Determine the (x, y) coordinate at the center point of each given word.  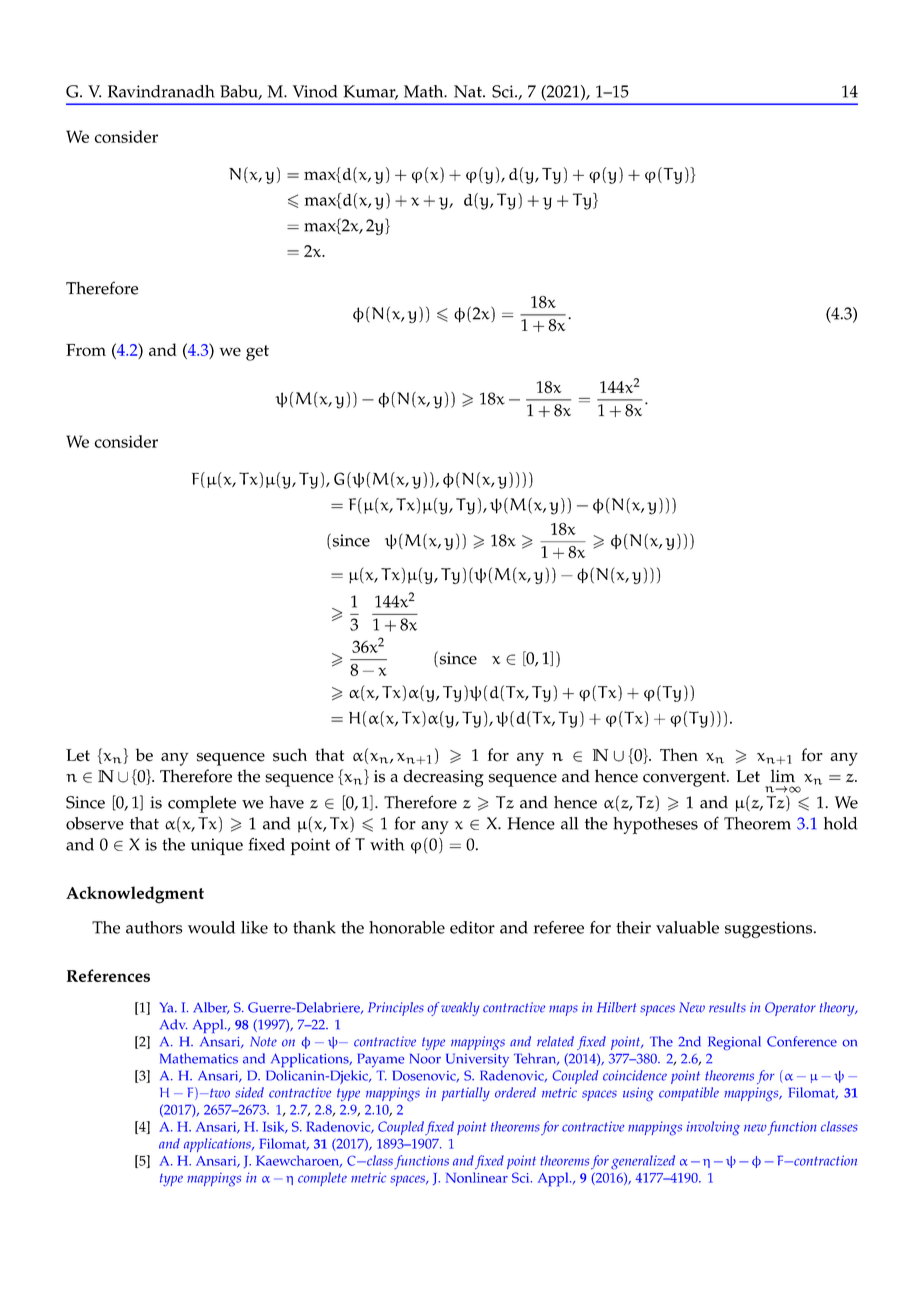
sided (249, 1092)
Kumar (370, 92)
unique (217, 846)
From (86, 350)
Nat (469, 91)
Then (679, 755)
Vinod (315, 91)
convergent (685, 779)
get (257, 353)
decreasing (443, 778)
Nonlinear (477, 1177)
